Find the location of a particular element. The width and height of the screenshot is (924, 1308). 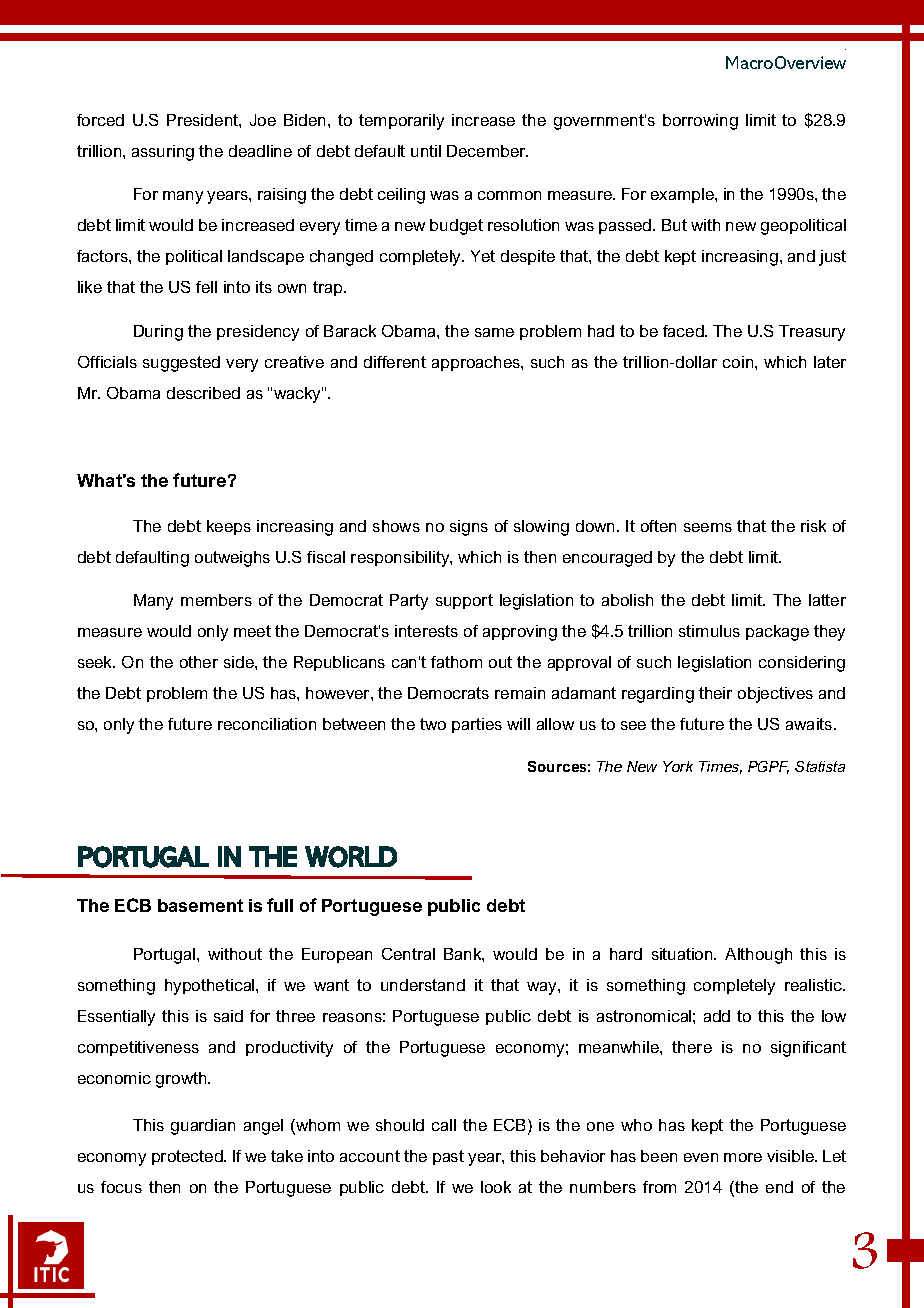

package is located at coordinates (777, 633).
